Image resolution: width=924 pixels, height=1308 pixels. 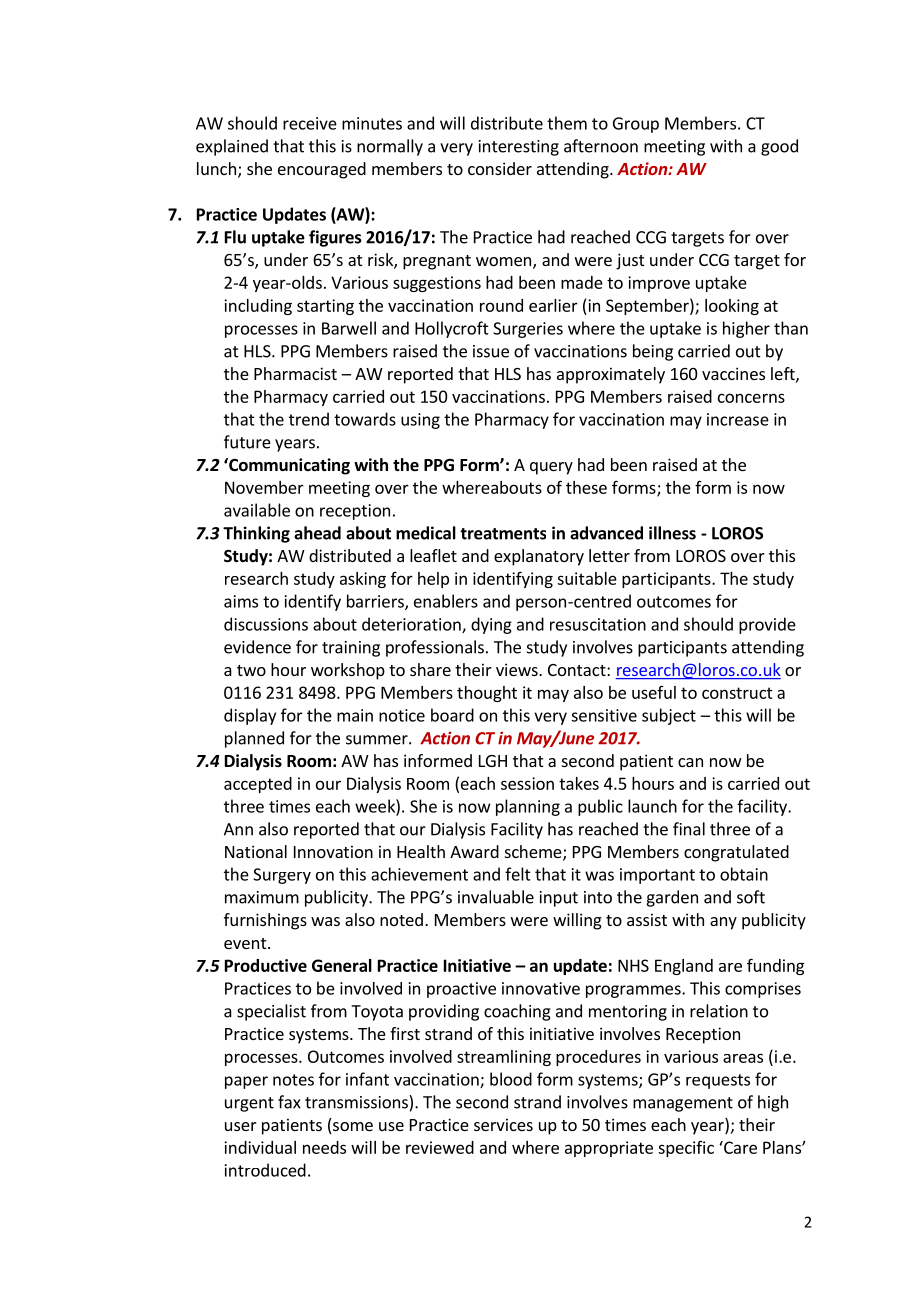 I want to click on accepted, so click(x=258, y=785).
